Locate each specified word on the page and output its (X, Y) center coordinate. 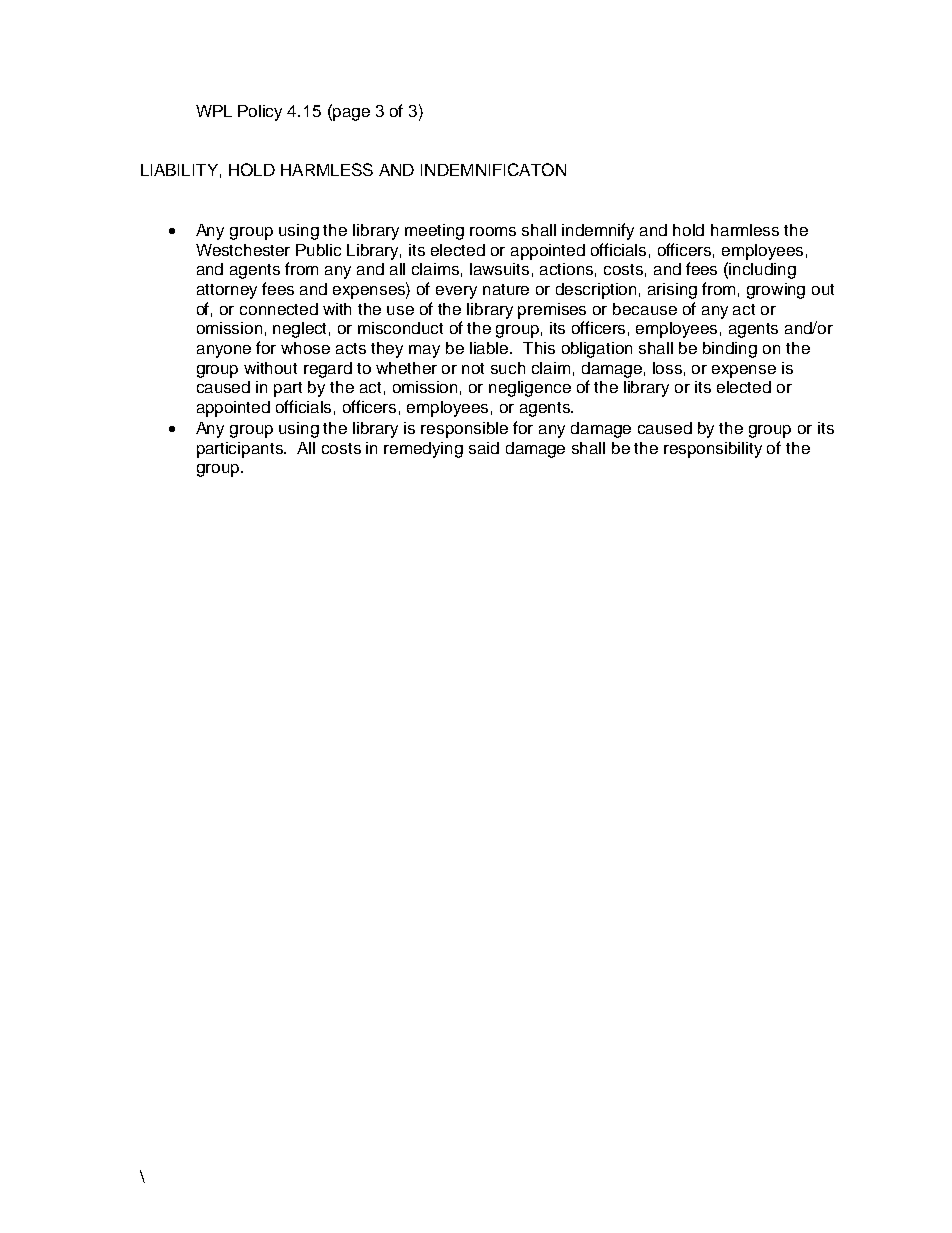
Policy (260, 113)
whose (305, 348)
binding (730, 350)
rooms (493, 231)
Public (318, 250)
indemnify (598, 231)
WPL (214, 111)
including (762, 271)
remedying (423, 450)
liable (490, 348)
